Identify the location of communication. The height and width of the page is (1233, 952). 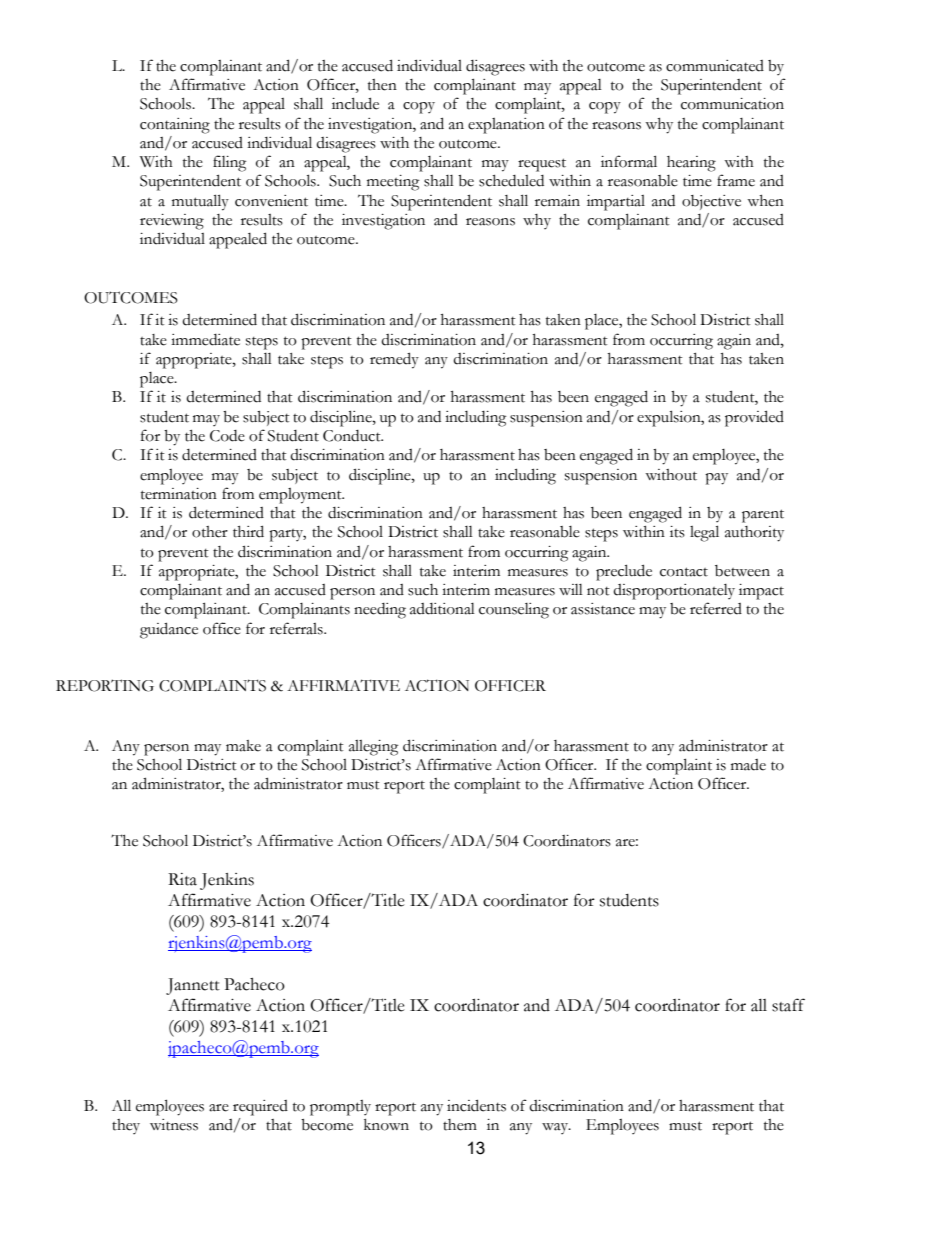
(732, 104).
